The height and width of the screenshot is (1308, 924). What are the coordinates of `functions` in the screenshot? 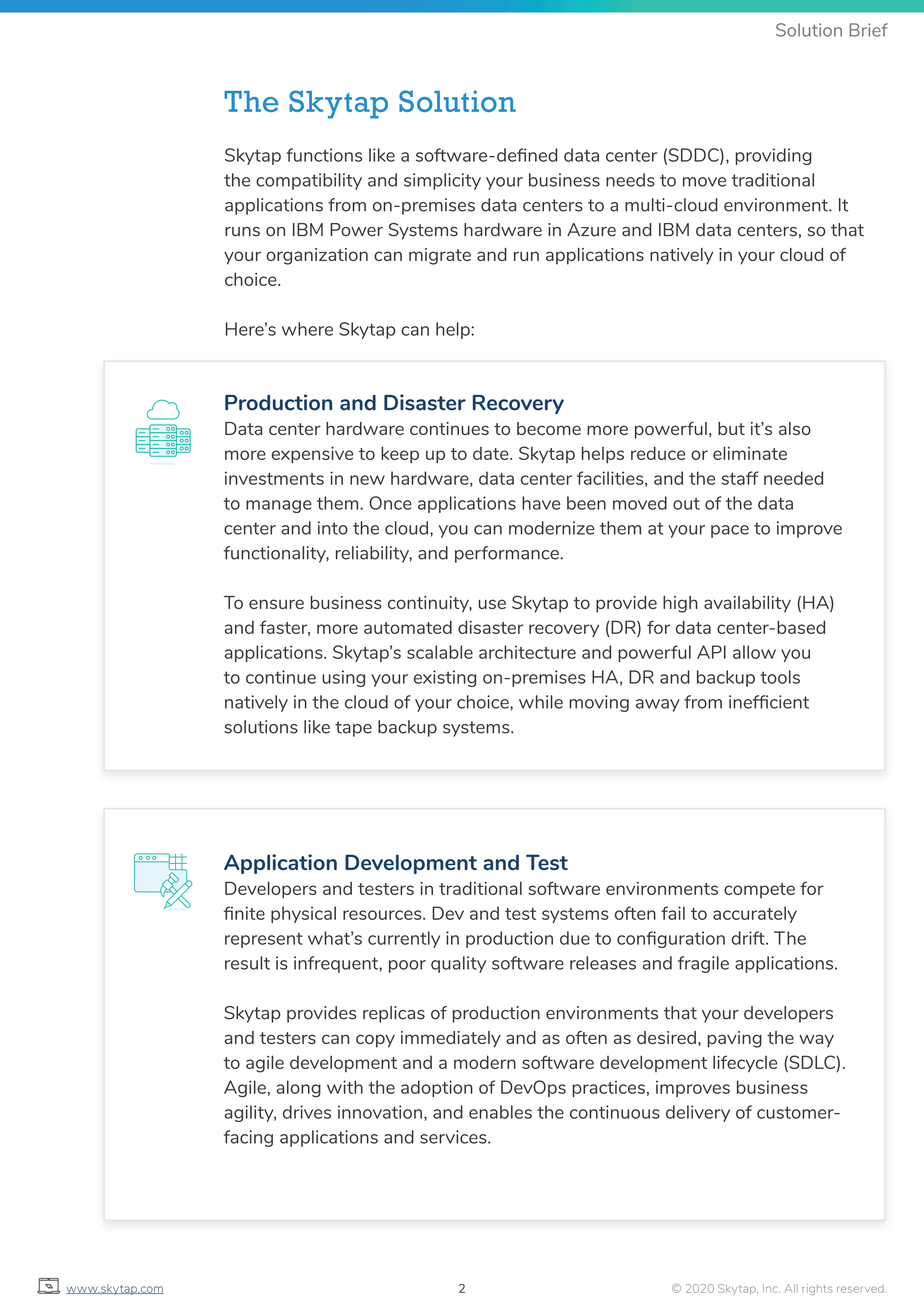 It's located at (324, 155).
